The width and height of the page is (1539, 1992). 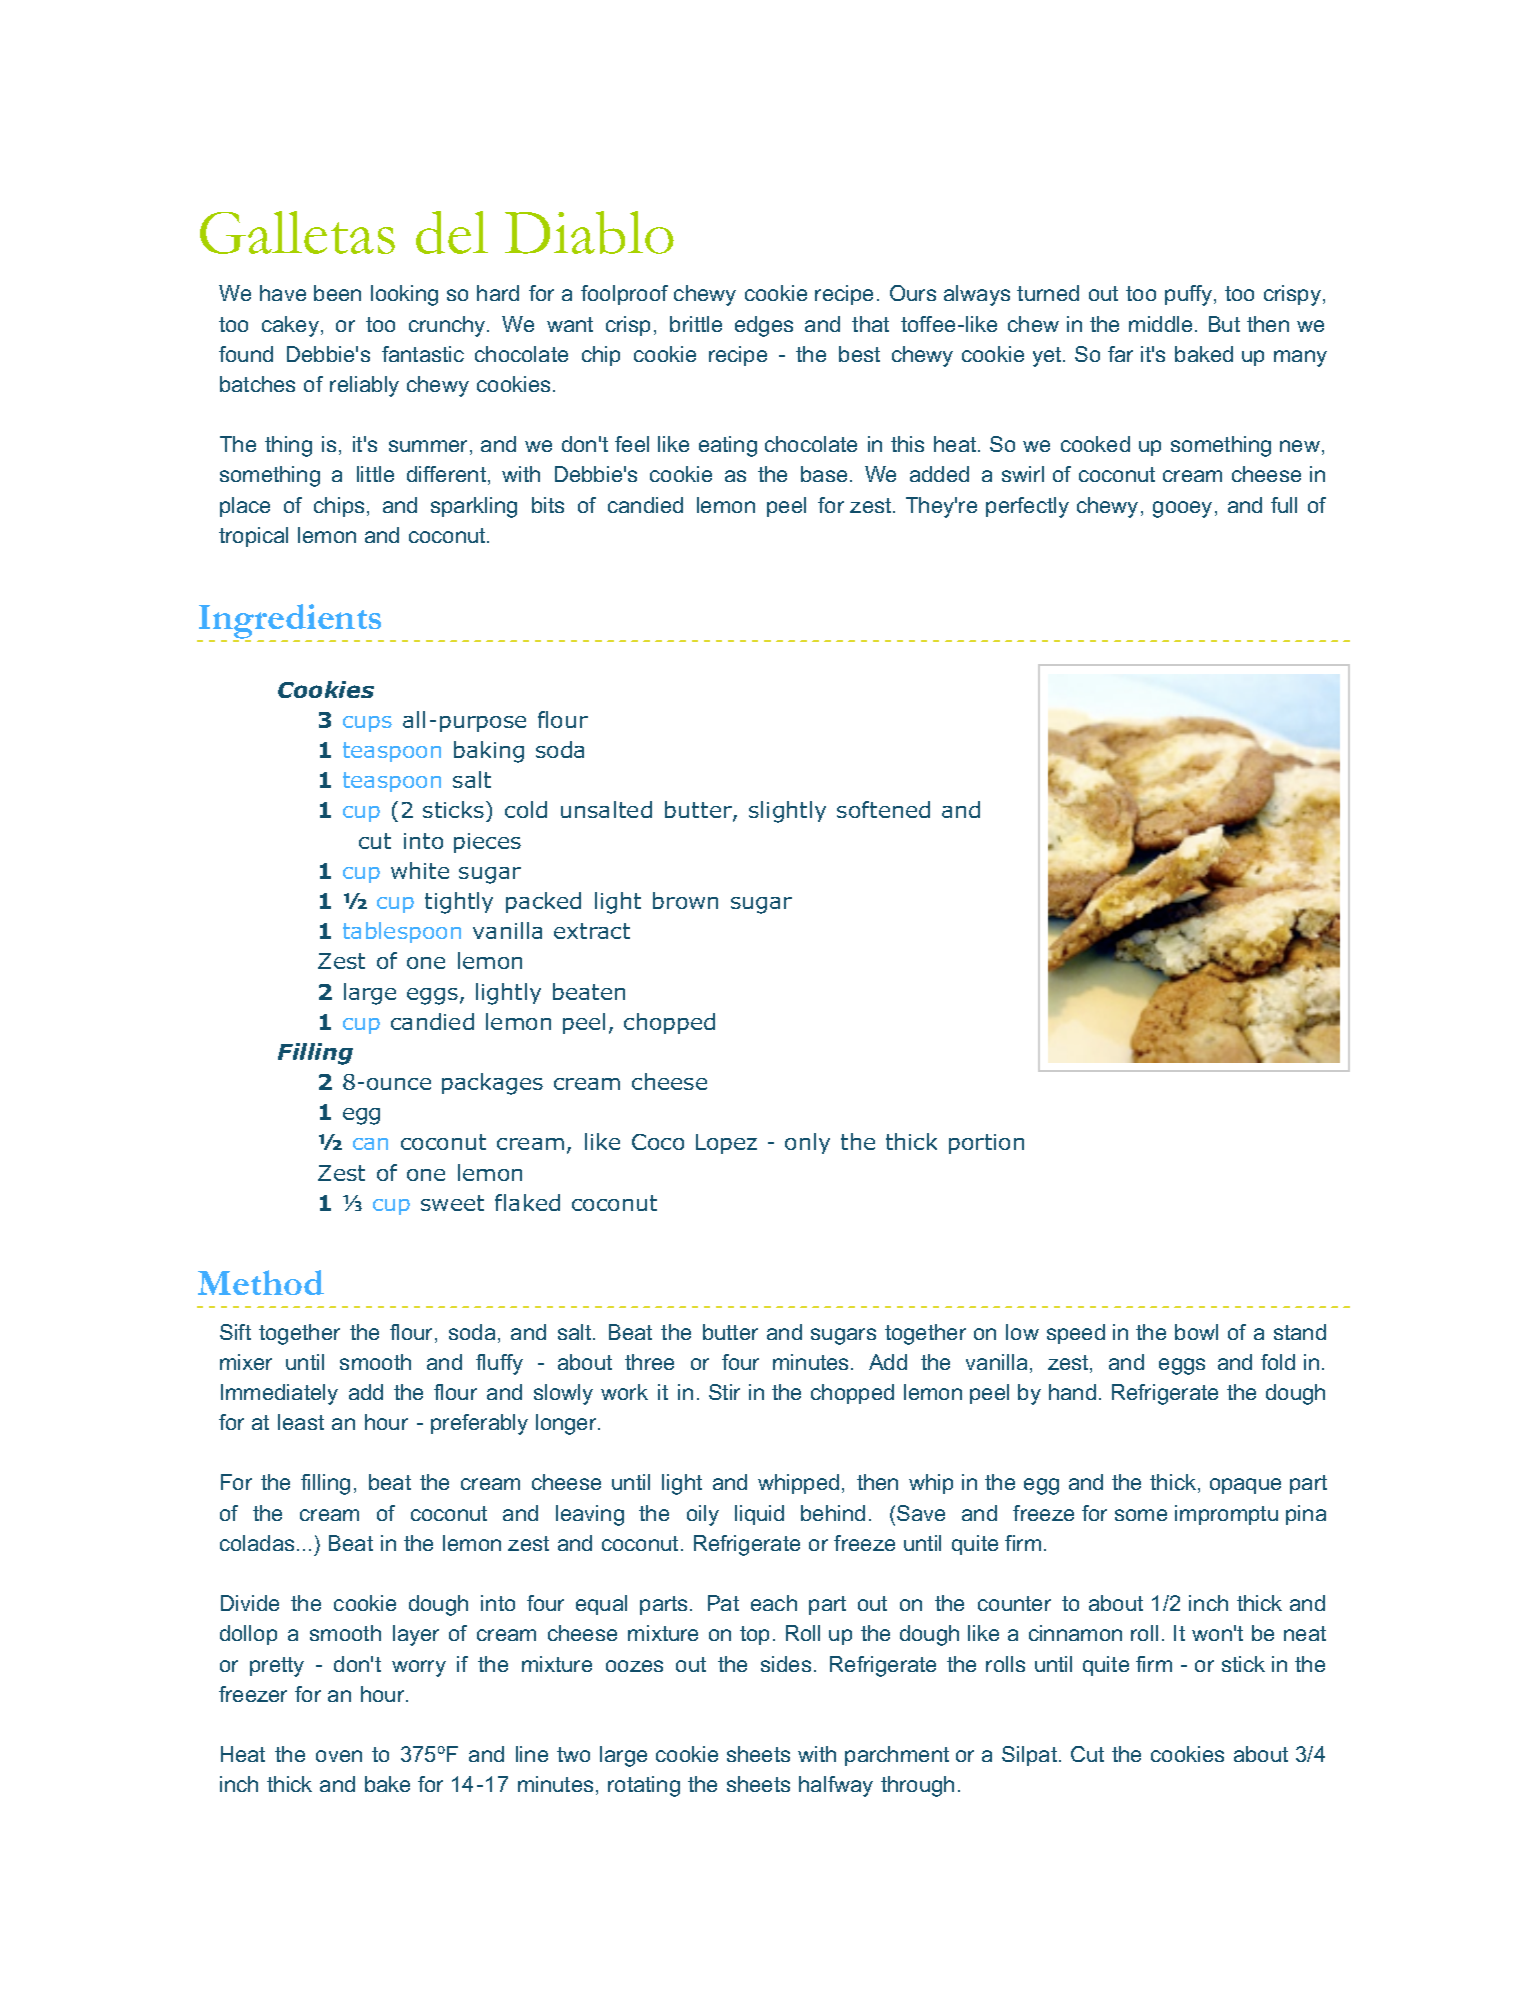 What do you see at coordinates (1196, 1332) in the page?
I see `bowl` at bounding box center [1196, 1332].
